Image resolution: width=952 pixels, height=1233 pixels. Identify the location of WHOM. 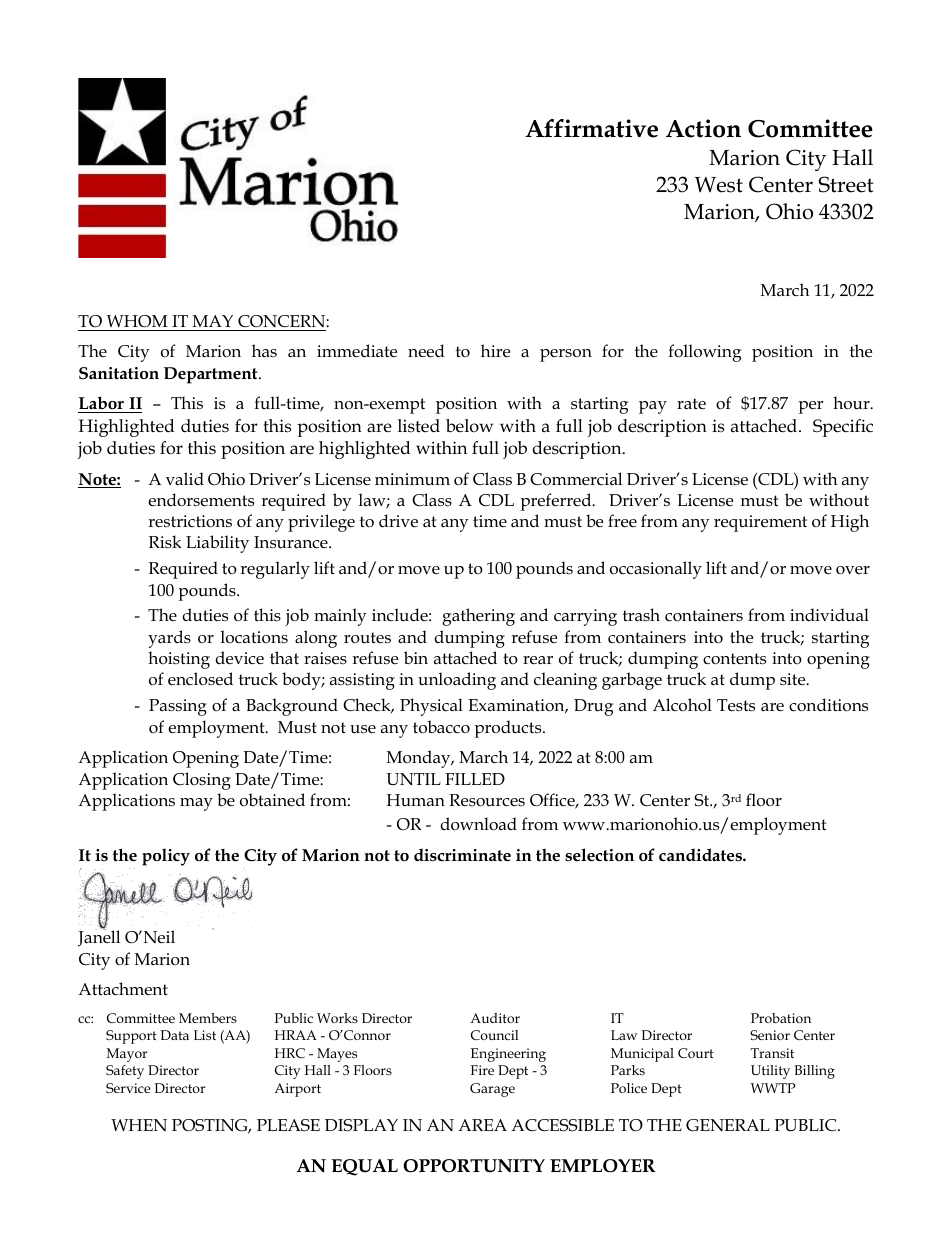
(137, 321).
